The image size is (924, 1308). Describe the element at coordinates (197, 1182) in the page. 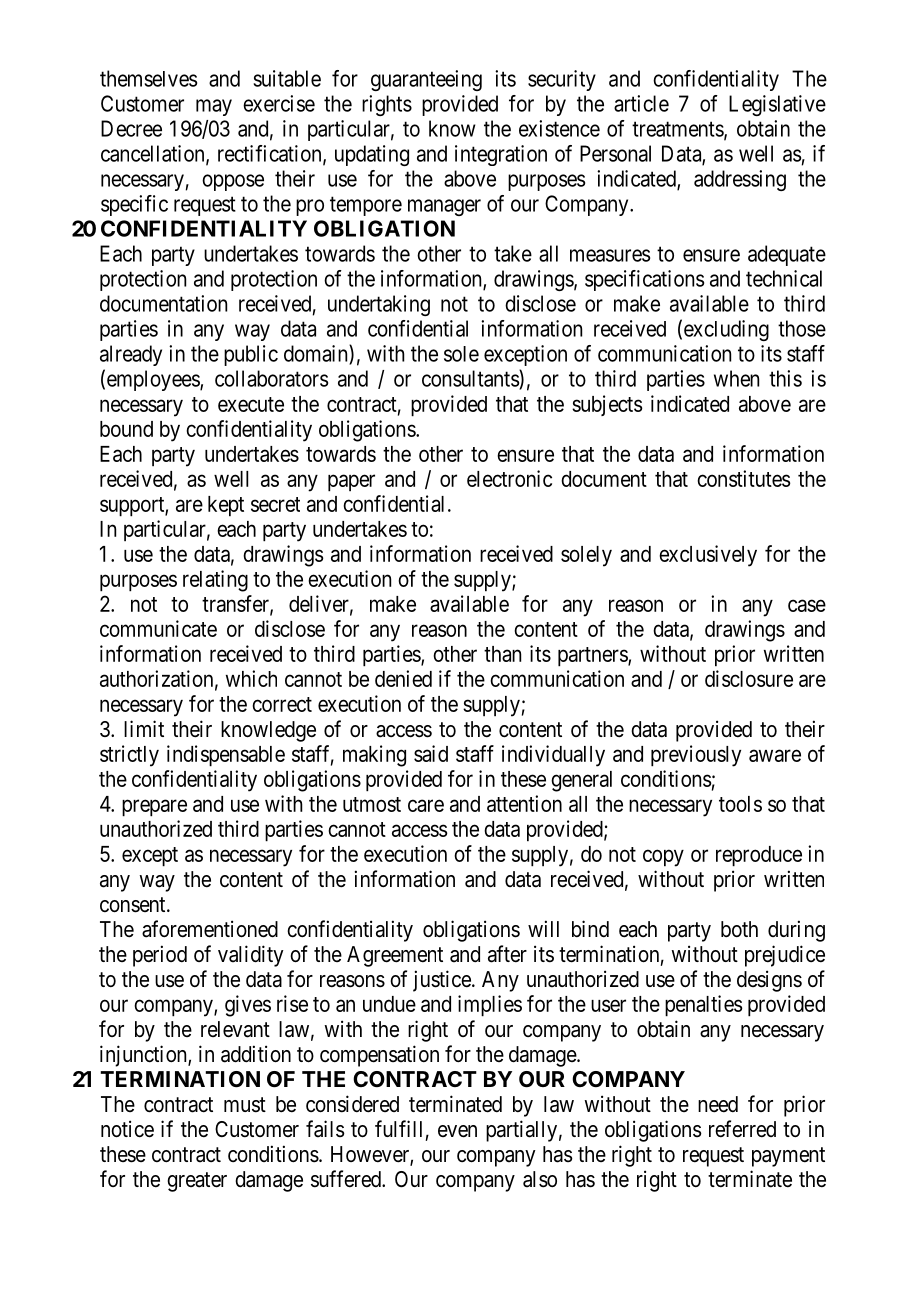

I see `greater` at that location.
